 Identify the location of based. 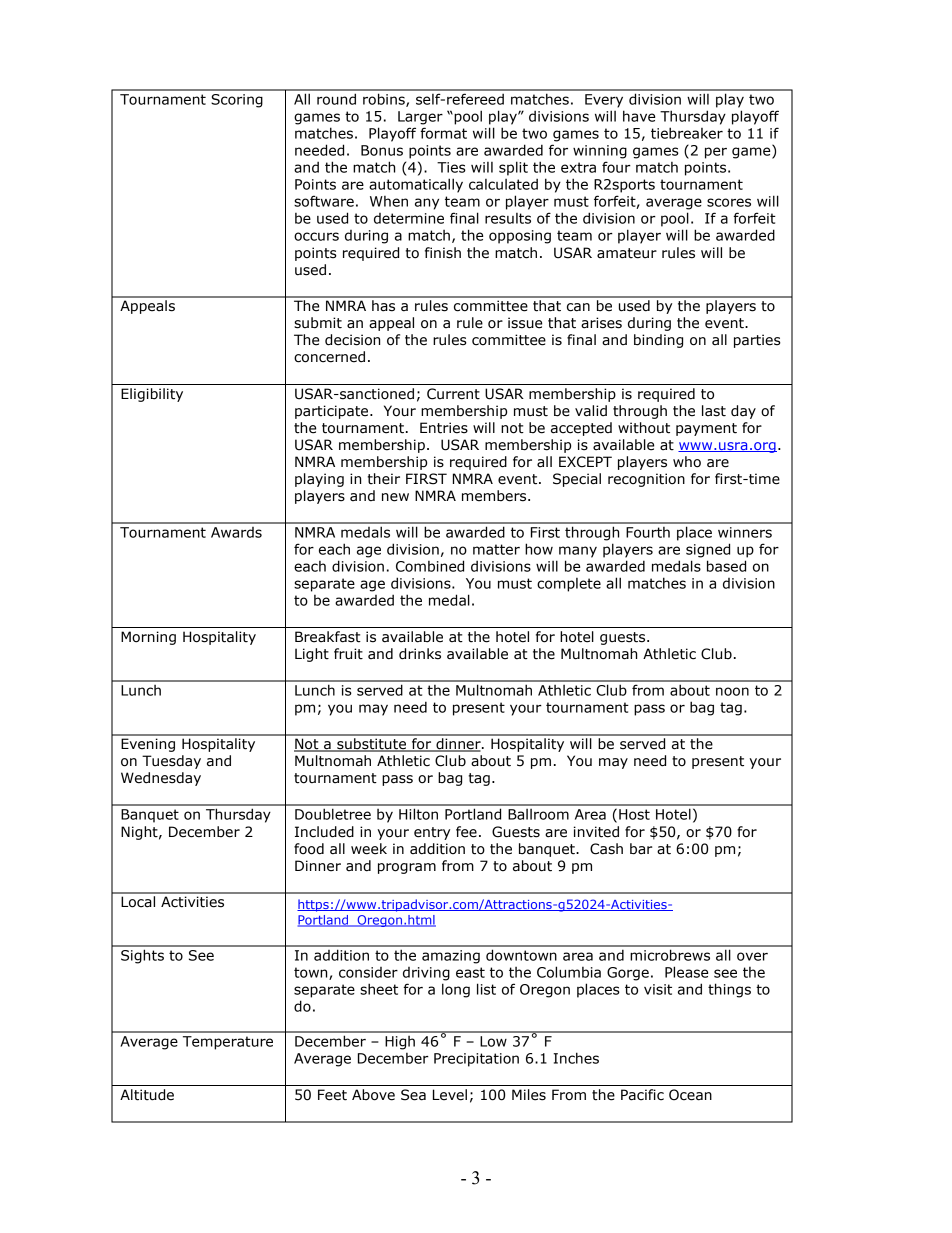
(726, 566).
